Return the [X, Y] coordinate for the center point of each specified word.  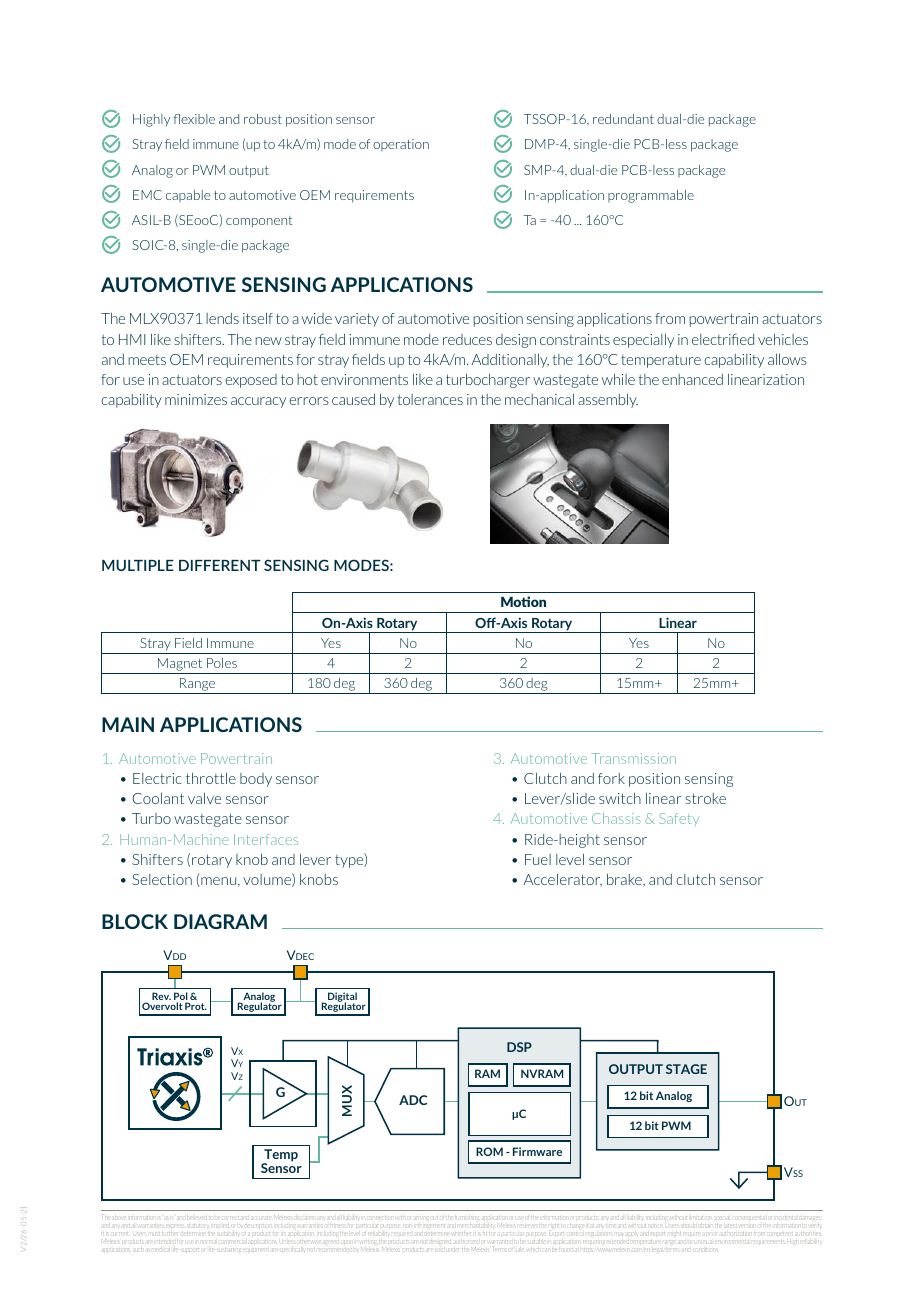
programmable [651, 196]
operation [401, 145]
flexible [194, 119]
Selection [162, 879]
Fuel [538, 859]
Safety [679, 819]
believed [197, 1218]
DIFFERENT [220, 565]
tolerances [430, 399]
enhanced [692, 379]
